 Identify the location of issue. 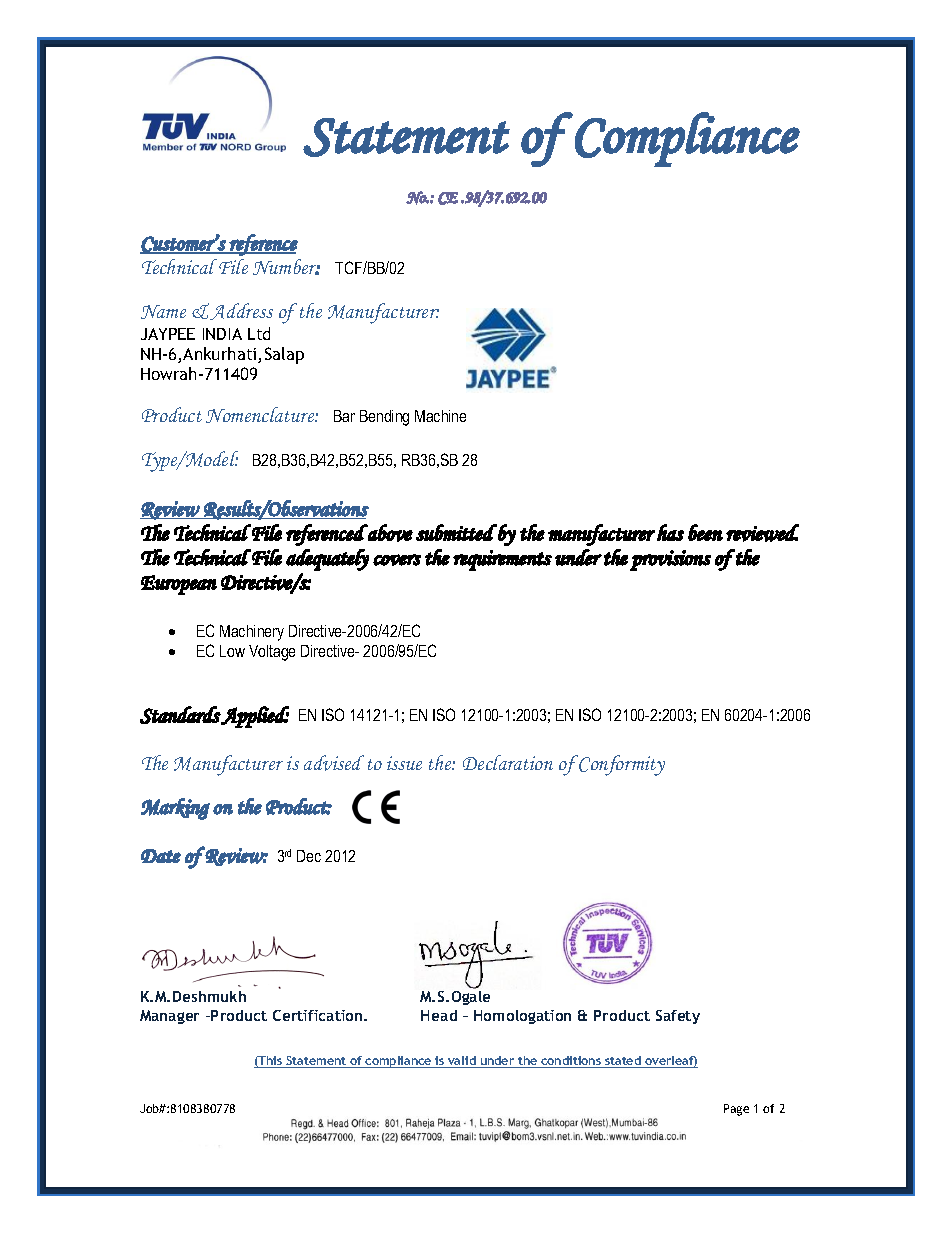
(404, 763).
